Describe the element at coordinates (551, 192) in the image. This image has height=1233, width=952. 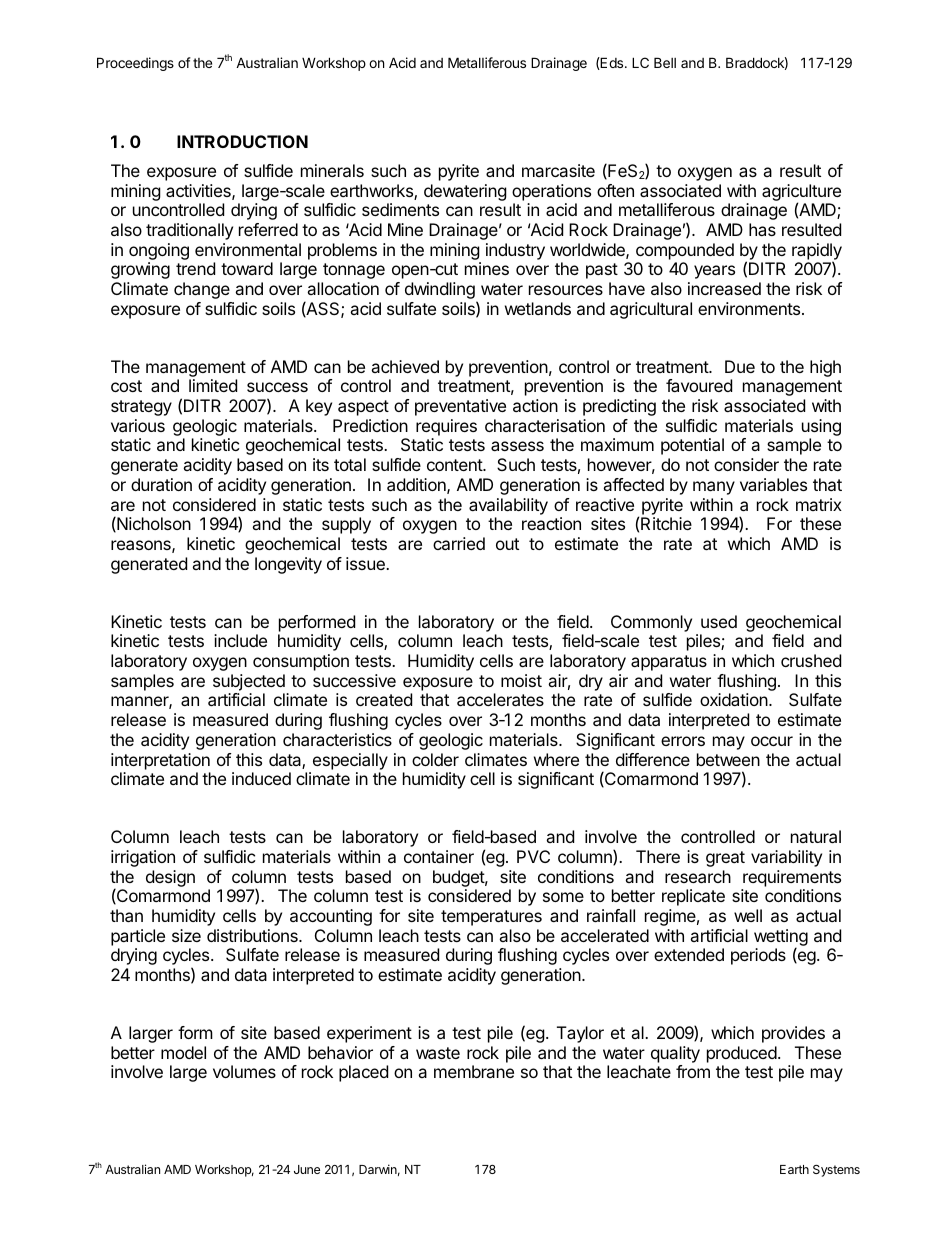
I see `operations` at that location.
